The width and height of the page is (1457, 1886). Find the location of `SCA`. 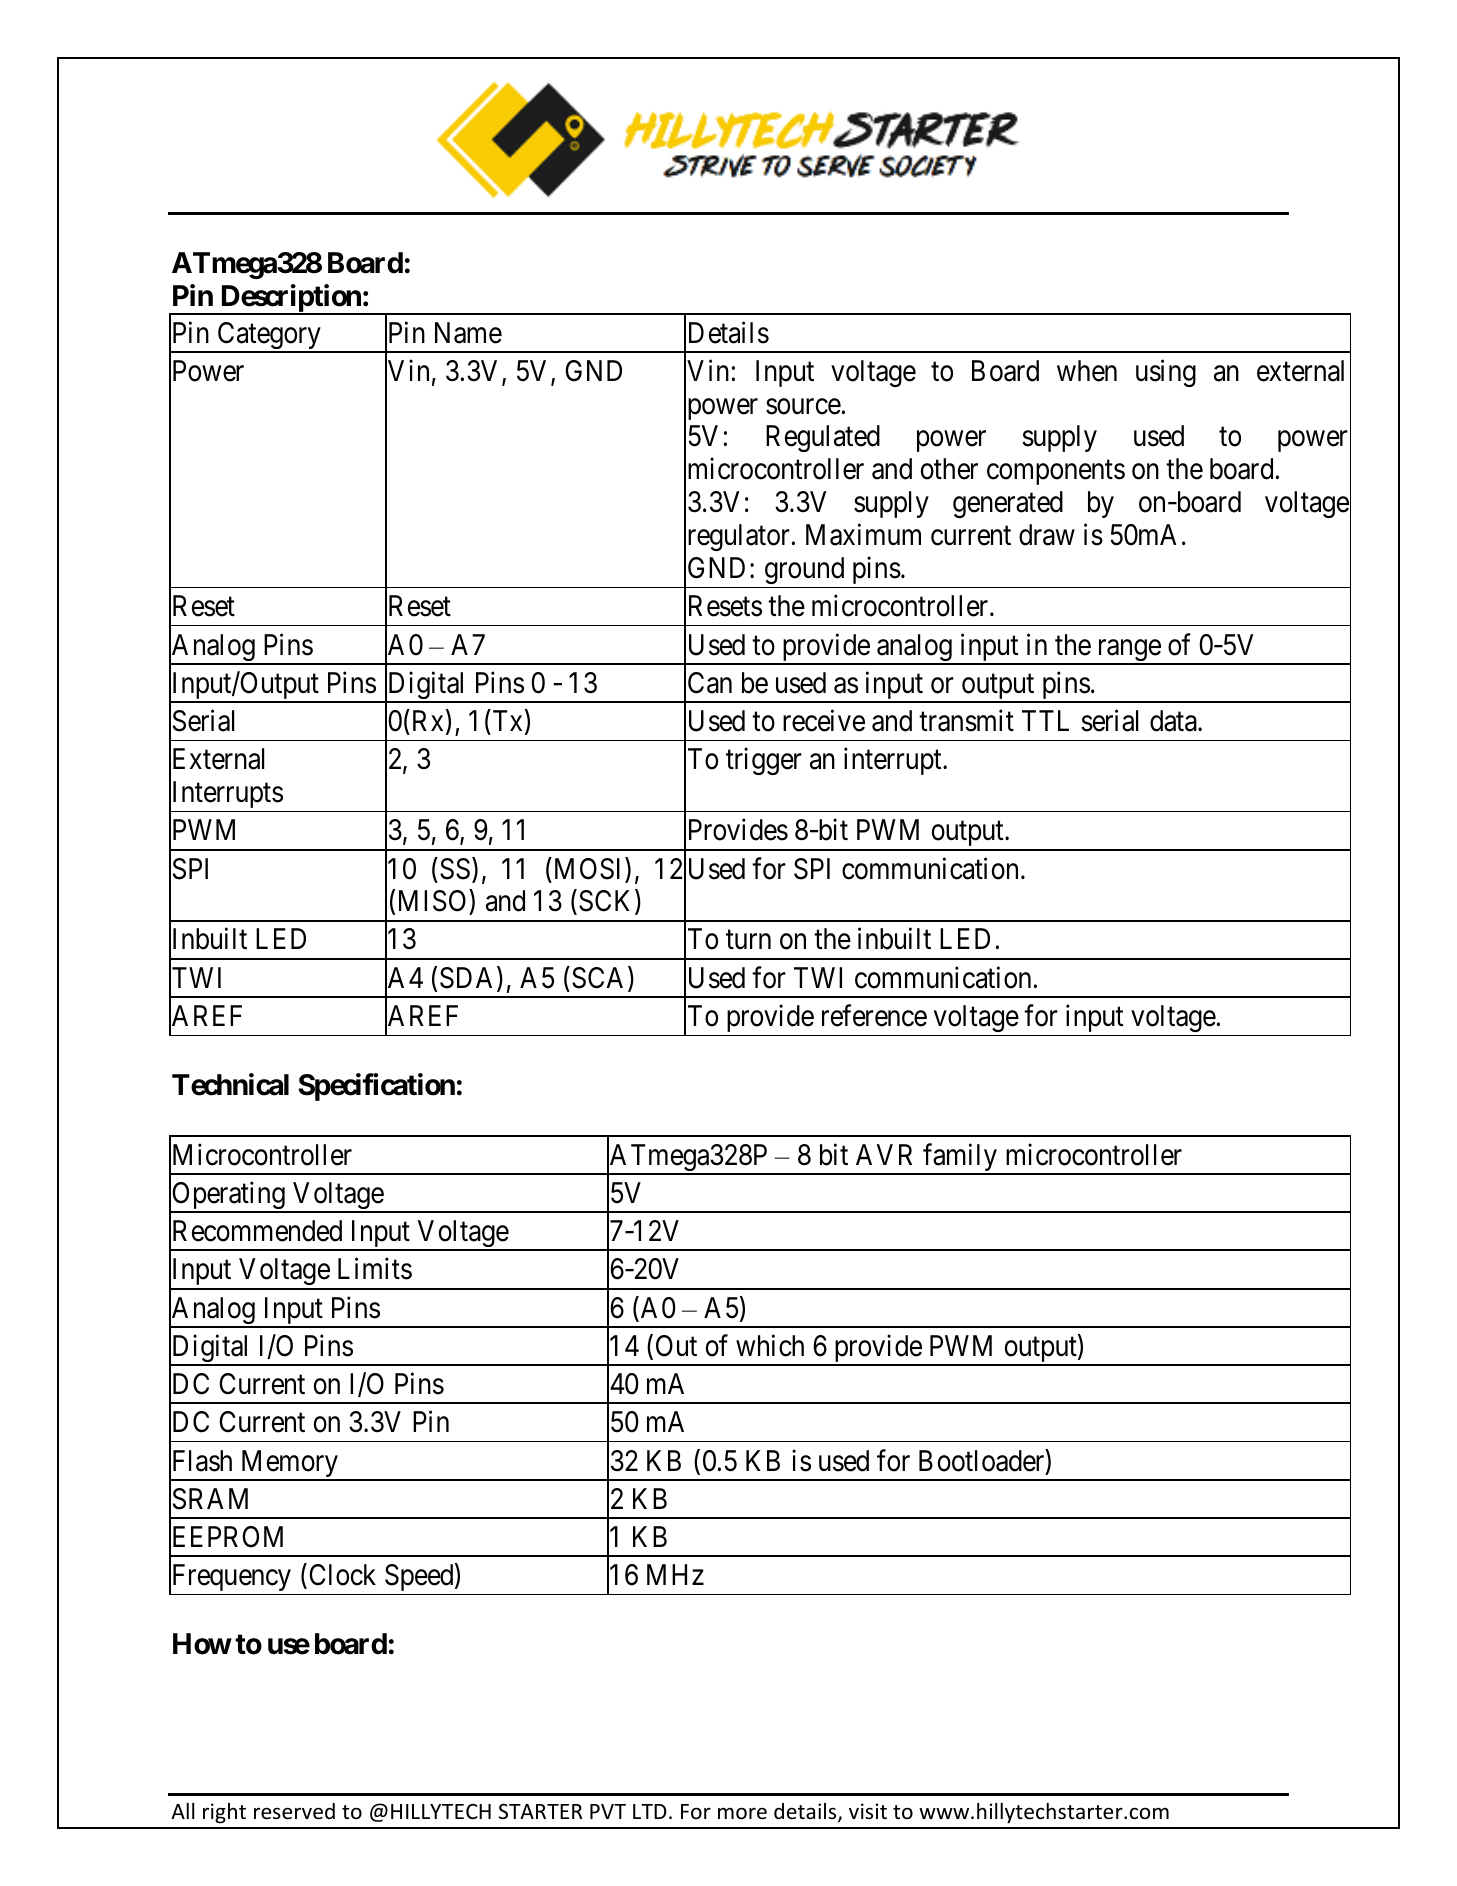

SCA is located at coordinates (600, 979).
